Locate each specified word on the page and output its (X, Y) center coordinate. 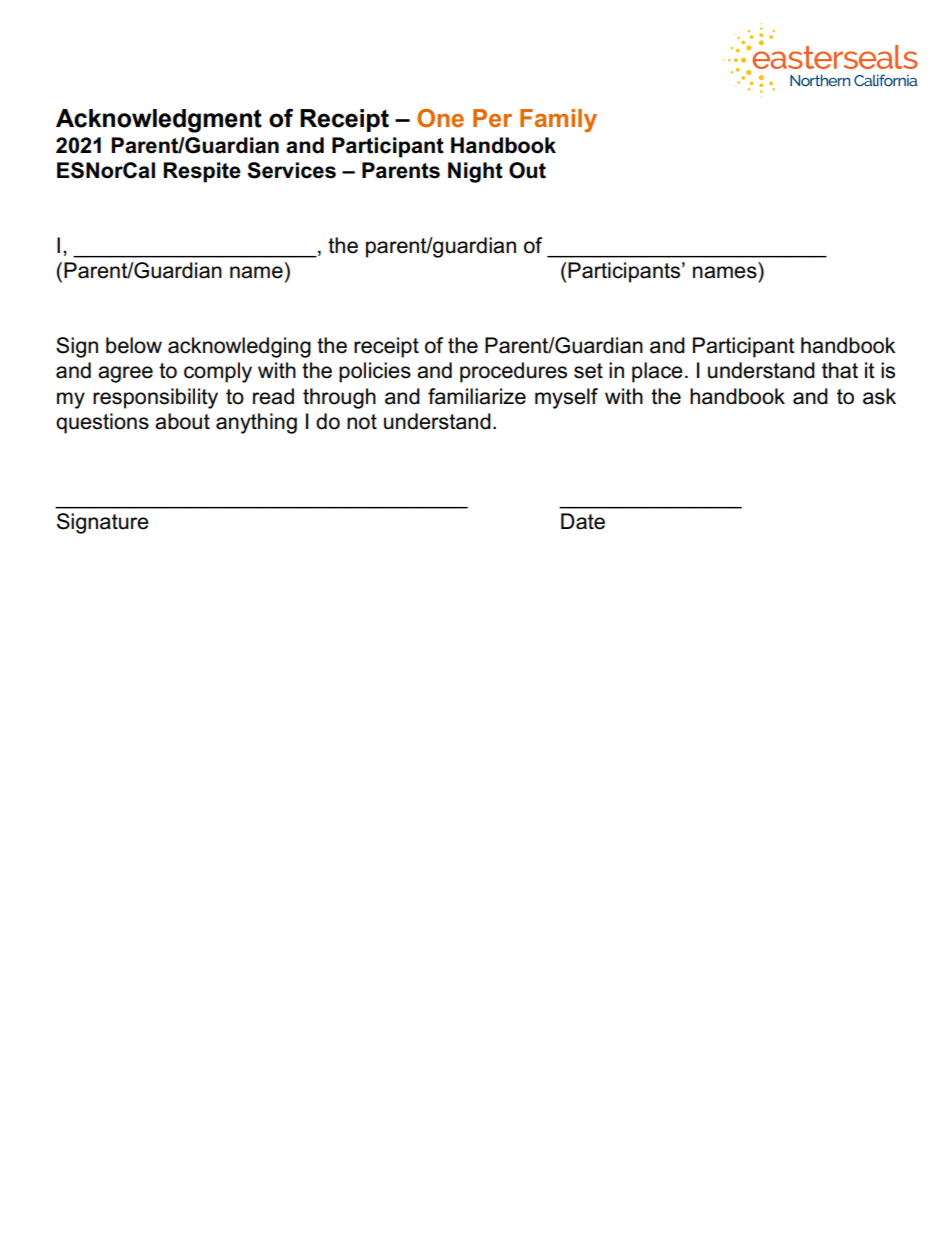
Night (475, 172)
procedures (513, 372)
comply (218, 372)
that (840, 370)
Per (492, 118)
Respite (202, 172)
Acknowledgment (159, 121)
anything (256, 423)
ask (879, 396)
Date (583, 521)
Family (558, 120)
